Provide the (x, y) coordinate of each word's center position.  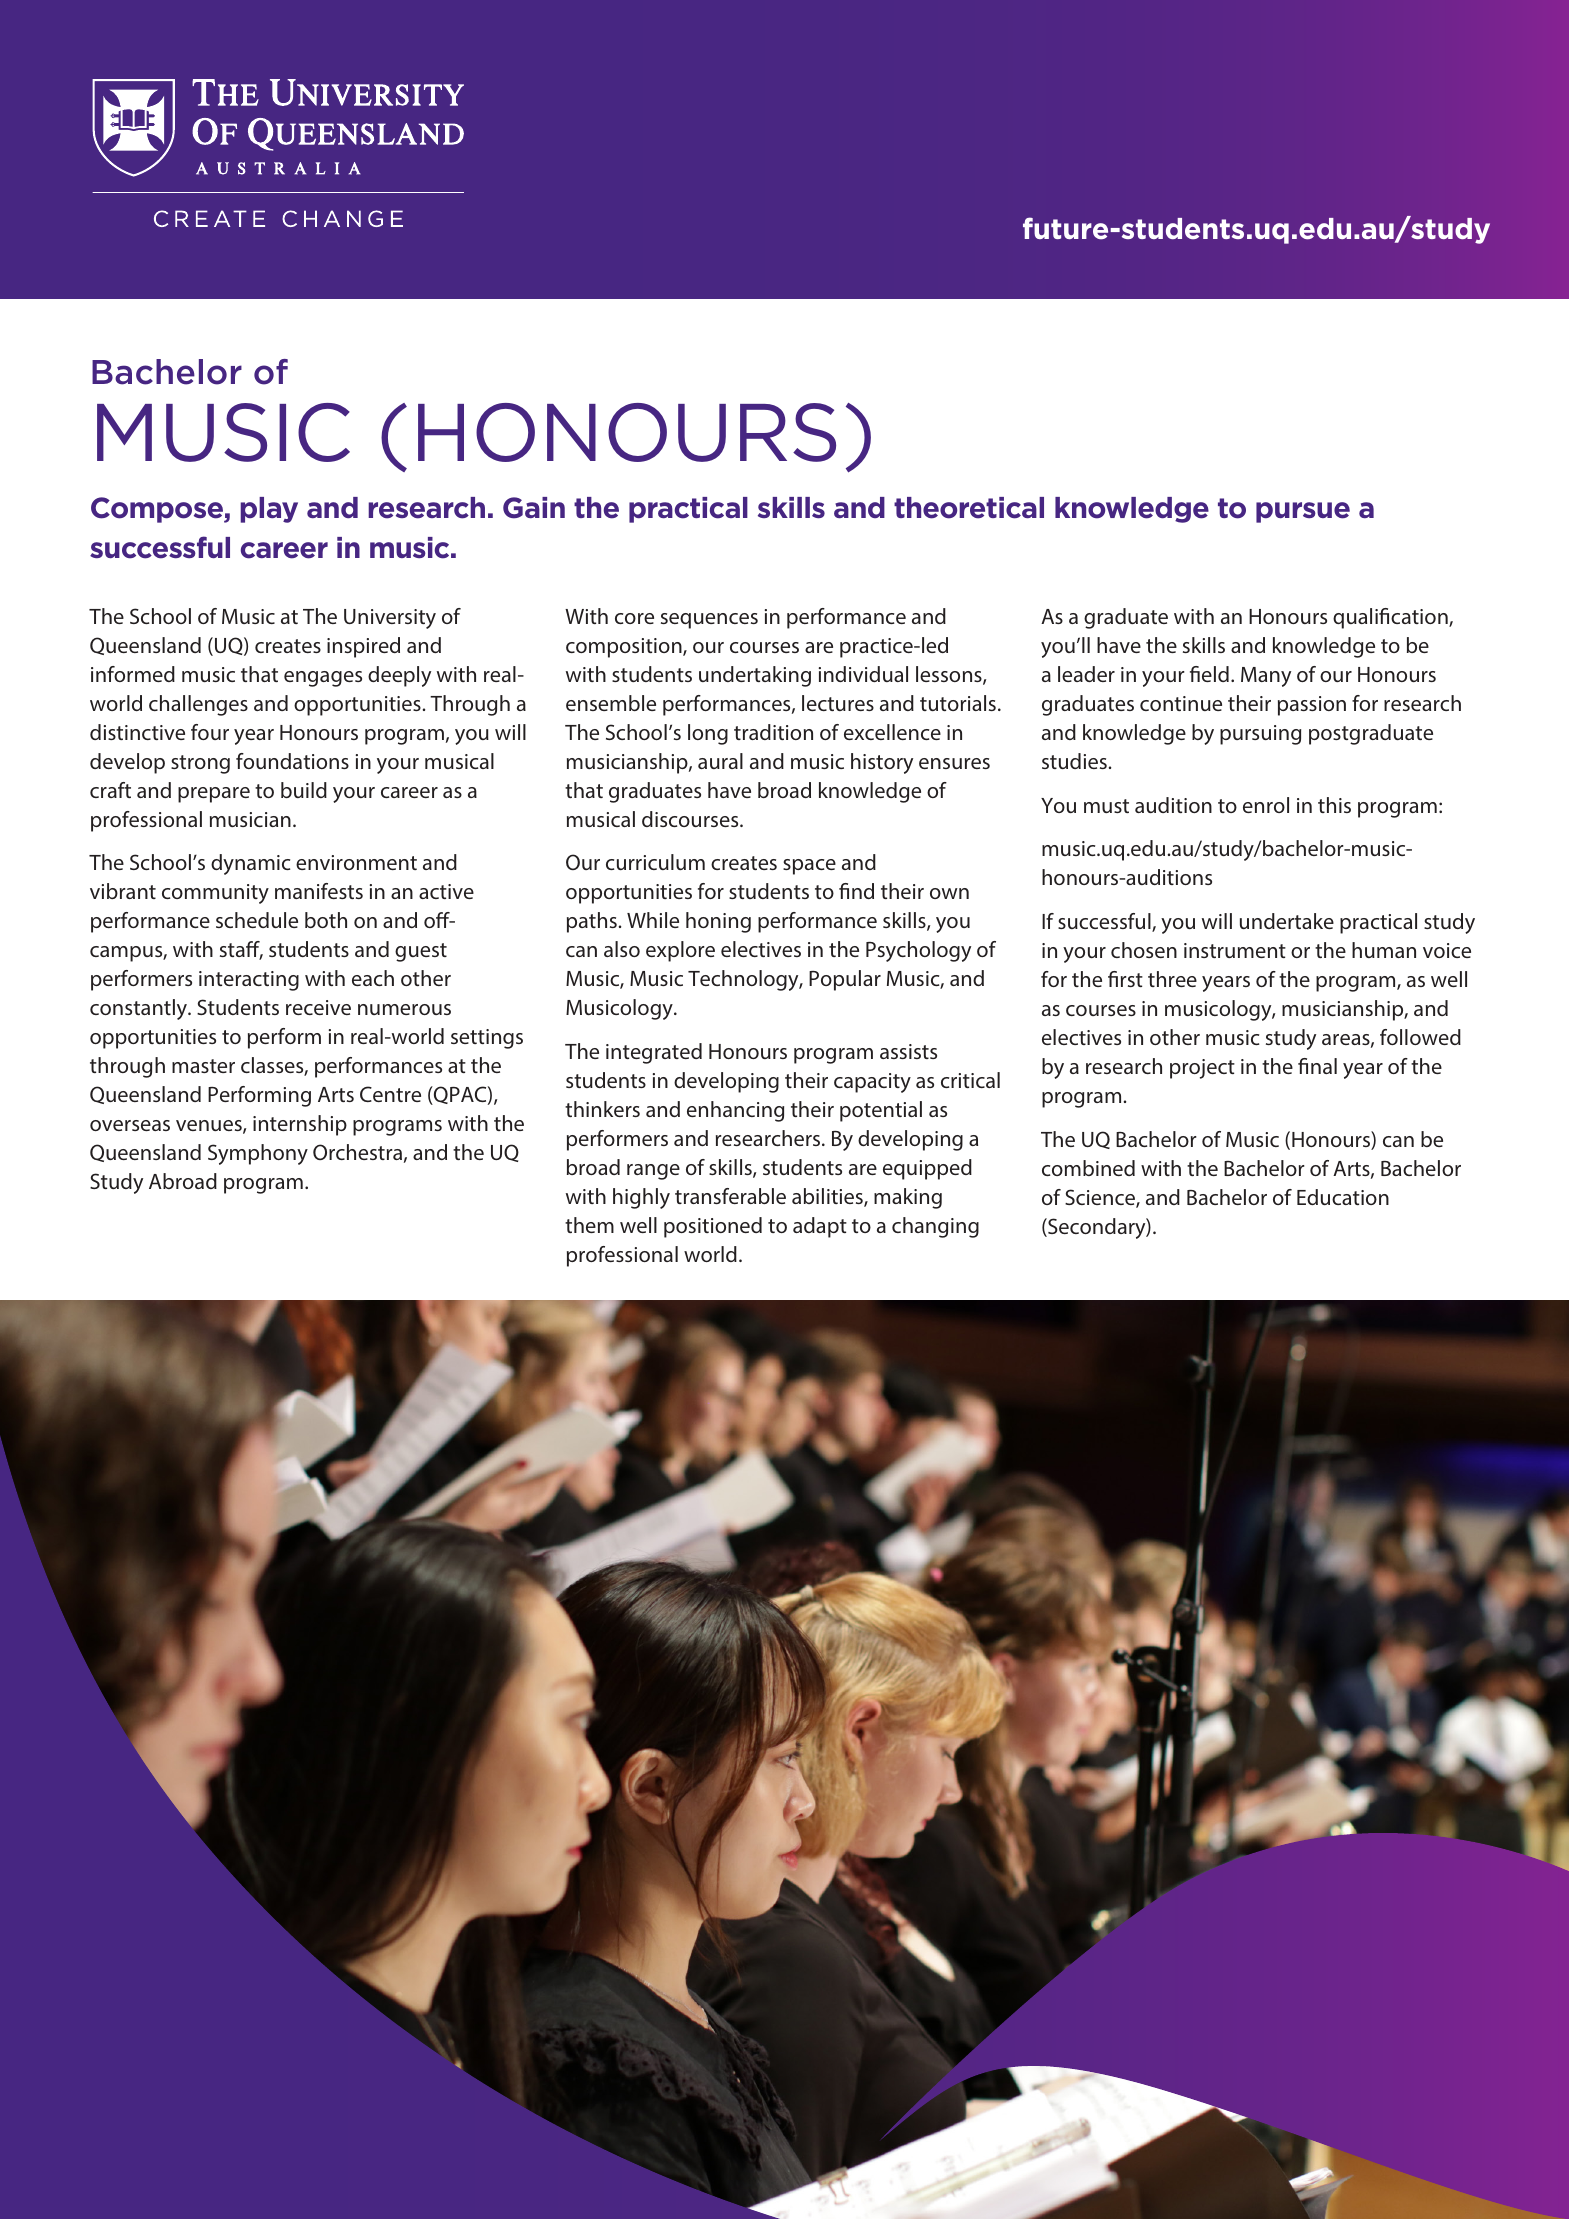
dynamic (250, 864)
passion (1312, 706)
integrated (654, 1053)
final (1317, 1066)
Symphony (258, 1154)
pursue (1303, 512)
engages (323, 679)
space (809, 867)
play (269, 510)
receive (318, 1007)
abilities (828, 1197)
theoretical (969, 508)
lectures (838, 703)
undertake (1287, 921)
